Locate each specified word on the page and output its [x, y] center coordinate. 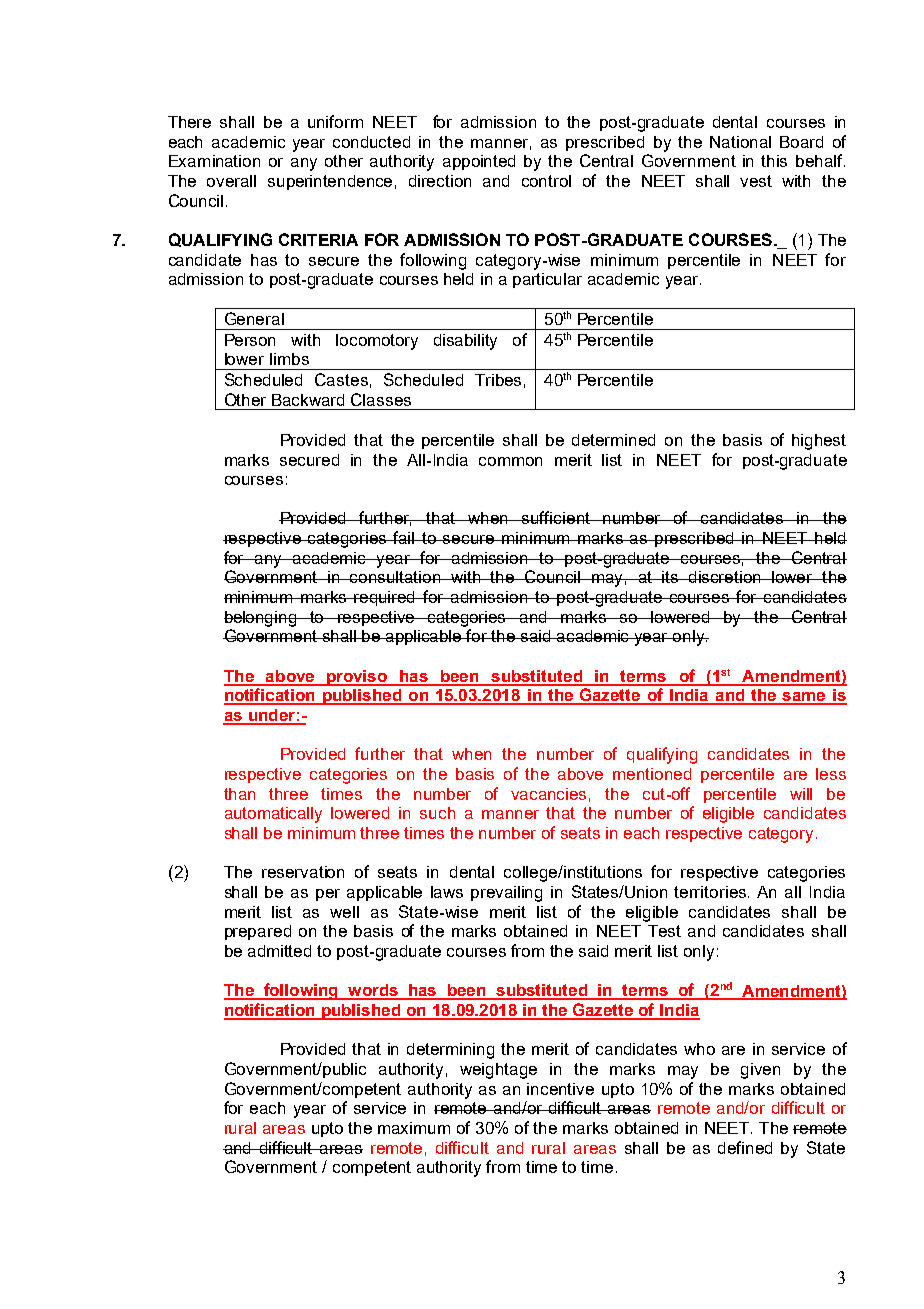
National [740, 142]
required [385, 598]
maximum [414, 1128]
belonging [261, 619]
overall [231, 181]
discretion [725, 577]
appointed [479, 162]
